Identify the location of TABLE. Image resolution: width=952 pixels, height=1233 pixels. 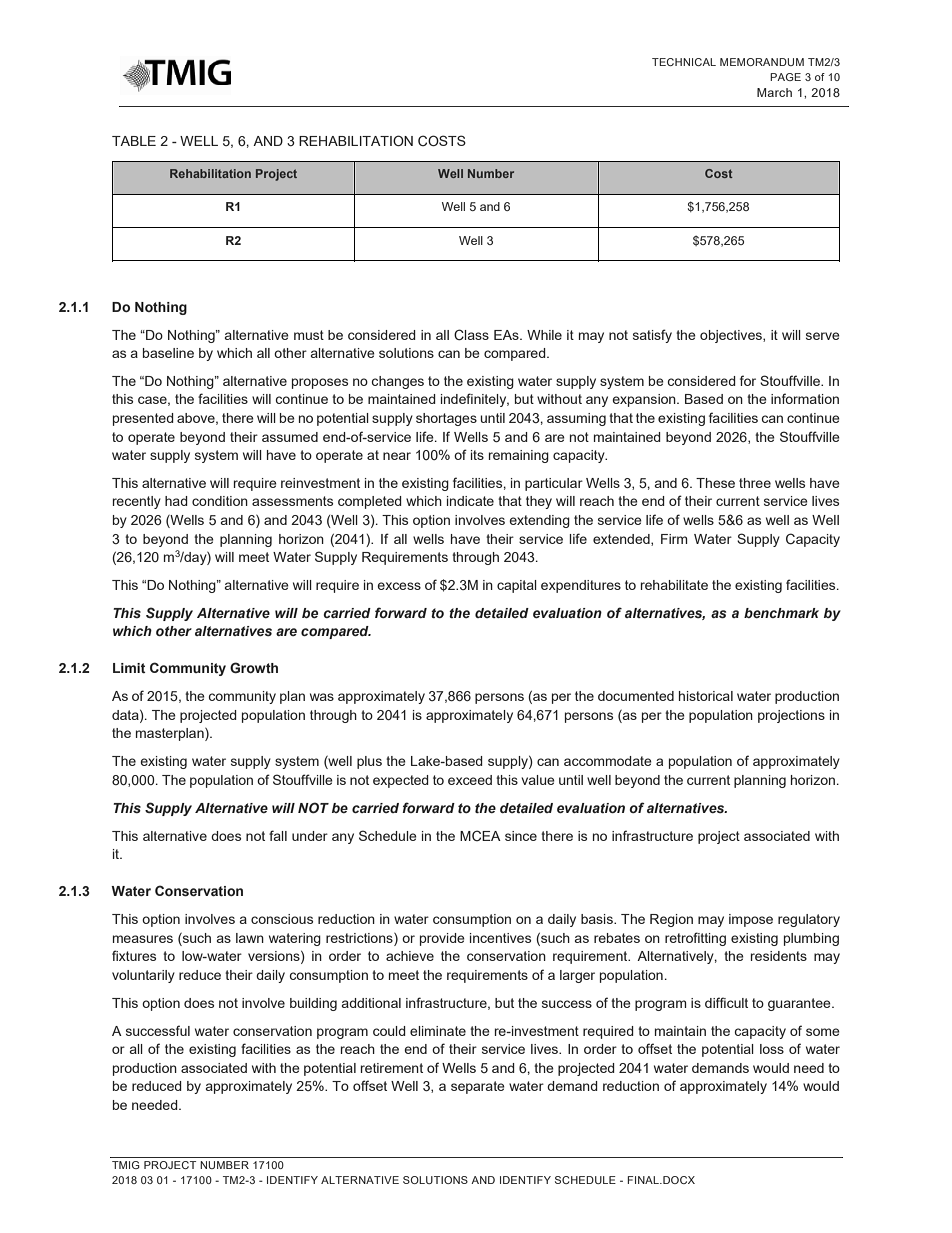
(134, 141).
